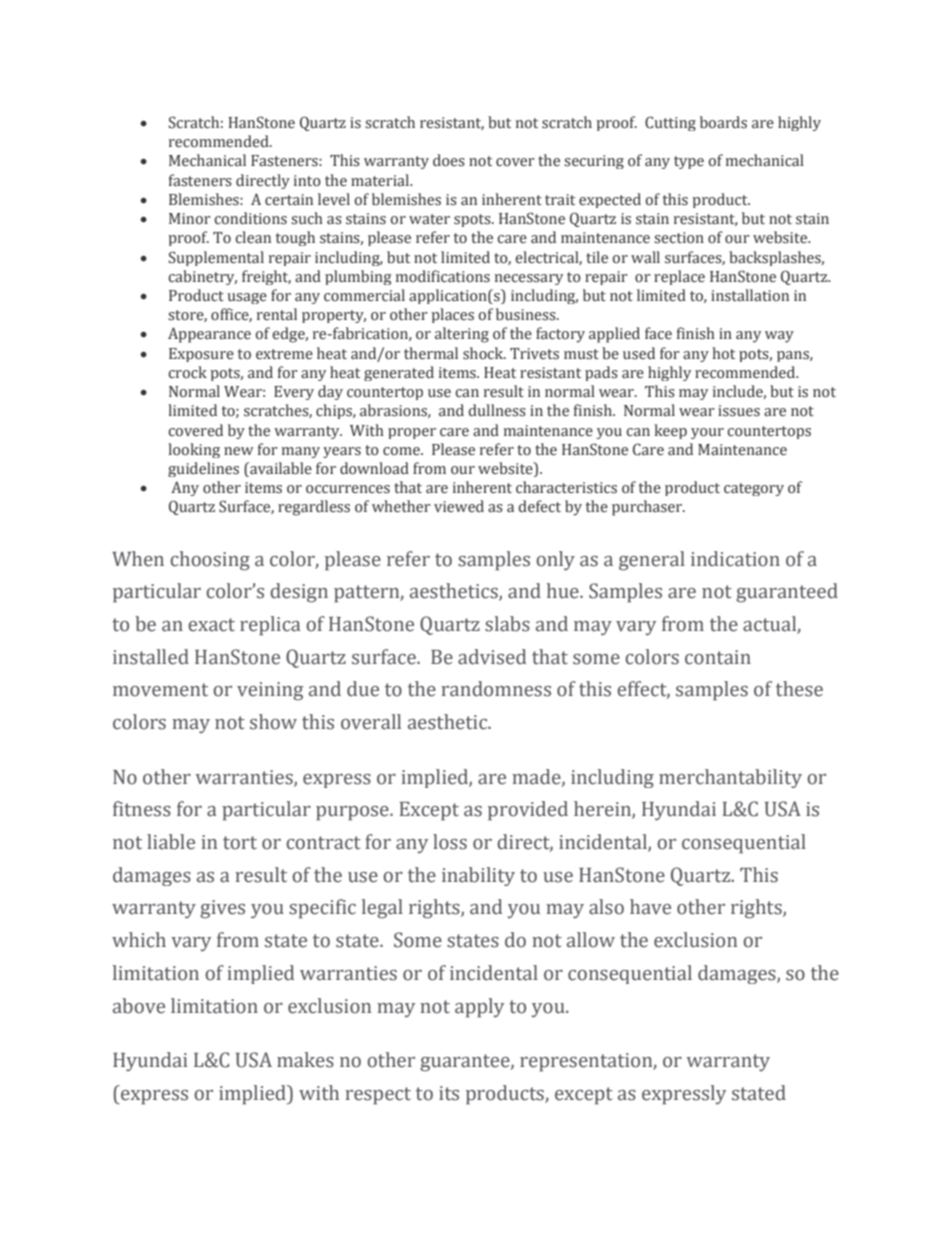  What do you see at coordinates (591, 940) in the page?
I see `allow` at bounding box center [591, 940].
